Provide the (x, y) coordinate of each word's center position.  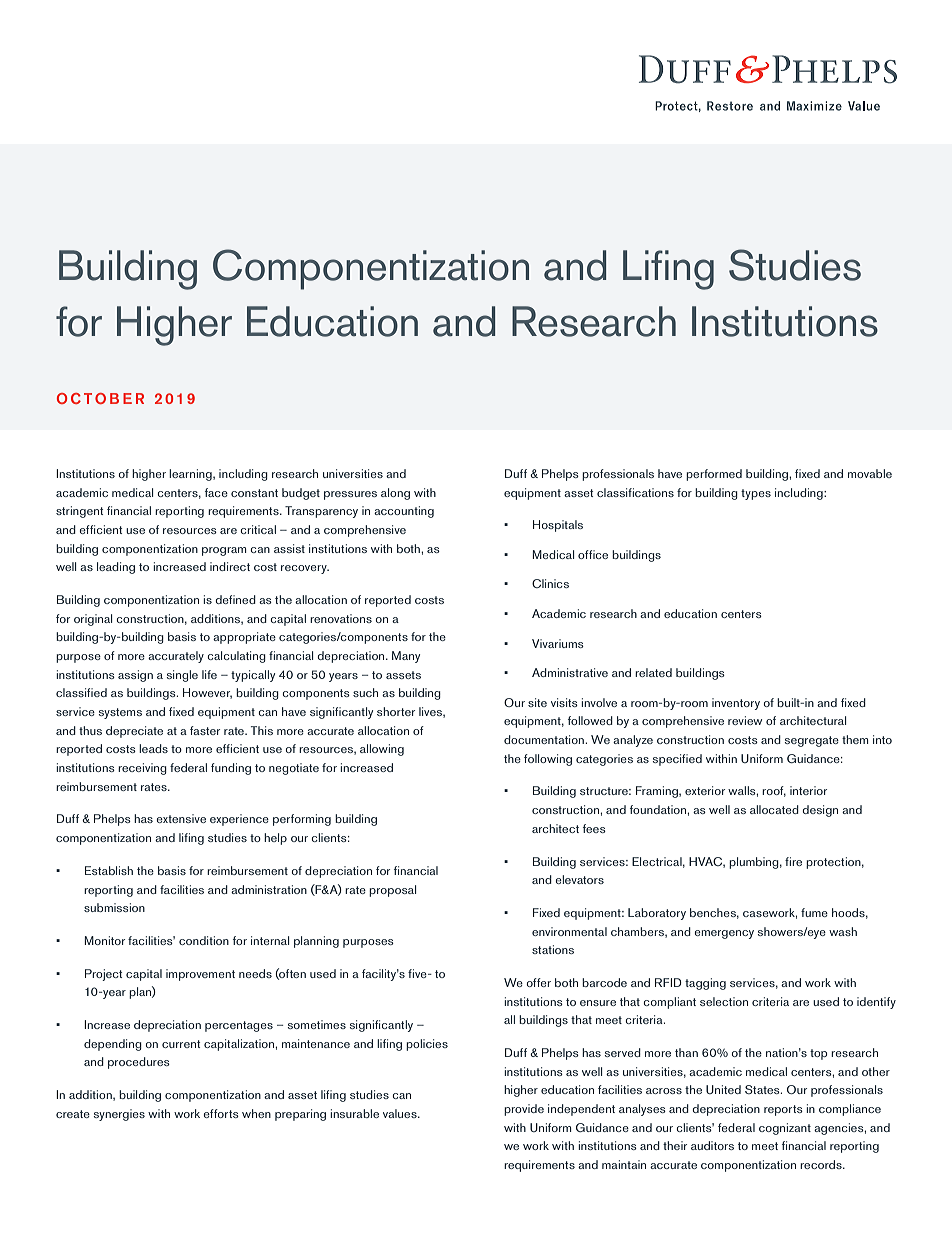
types (756, 494)
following (548, 760)
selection (724, 1001)
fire (793, 861)
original (93, 620)
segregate (812, 741)
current (181, 1044)
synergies (119, 1115)
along (395, 494)
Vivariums (558, 643)
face (216, 492)
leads (153, 748)
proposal (392, 891)
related (653, 672)
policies (427, 1045)
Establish (109, 870)
